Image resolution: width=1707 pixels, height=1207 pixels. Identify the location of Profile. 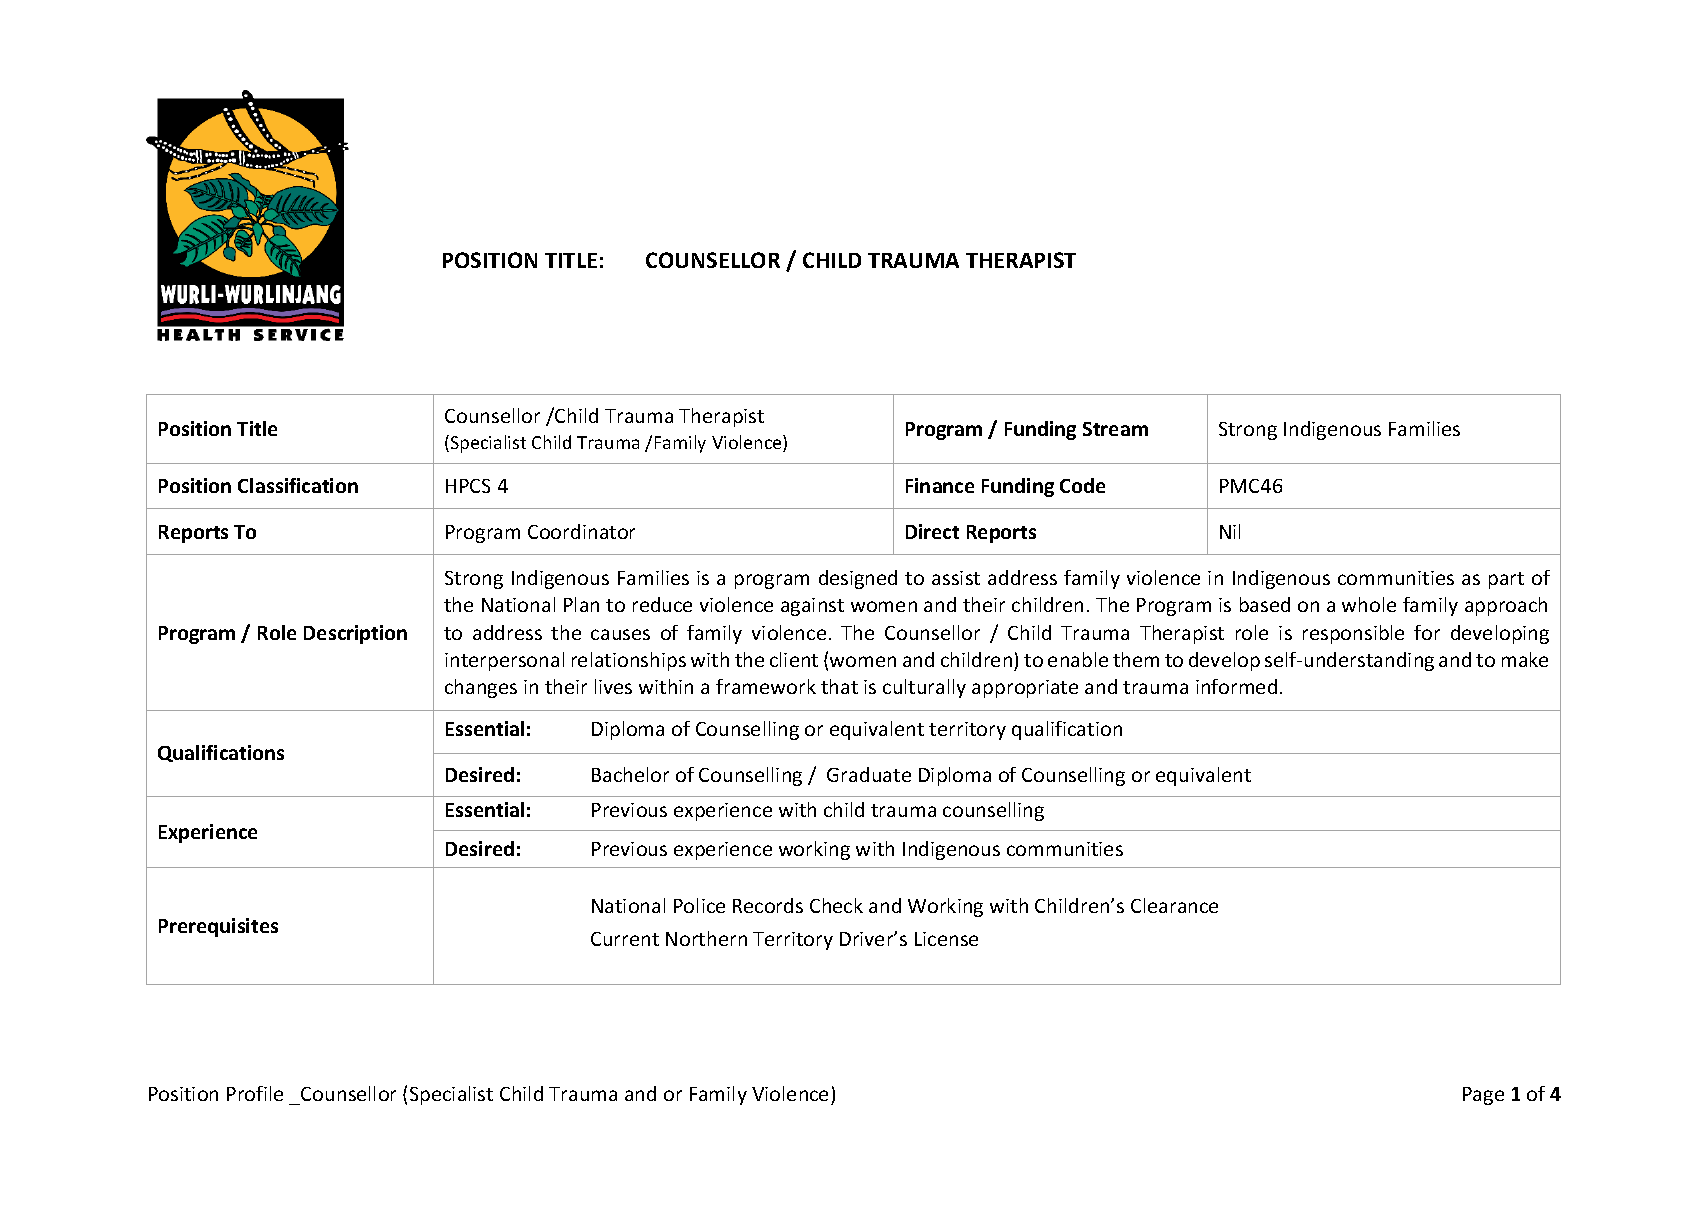
(255, 1093).
